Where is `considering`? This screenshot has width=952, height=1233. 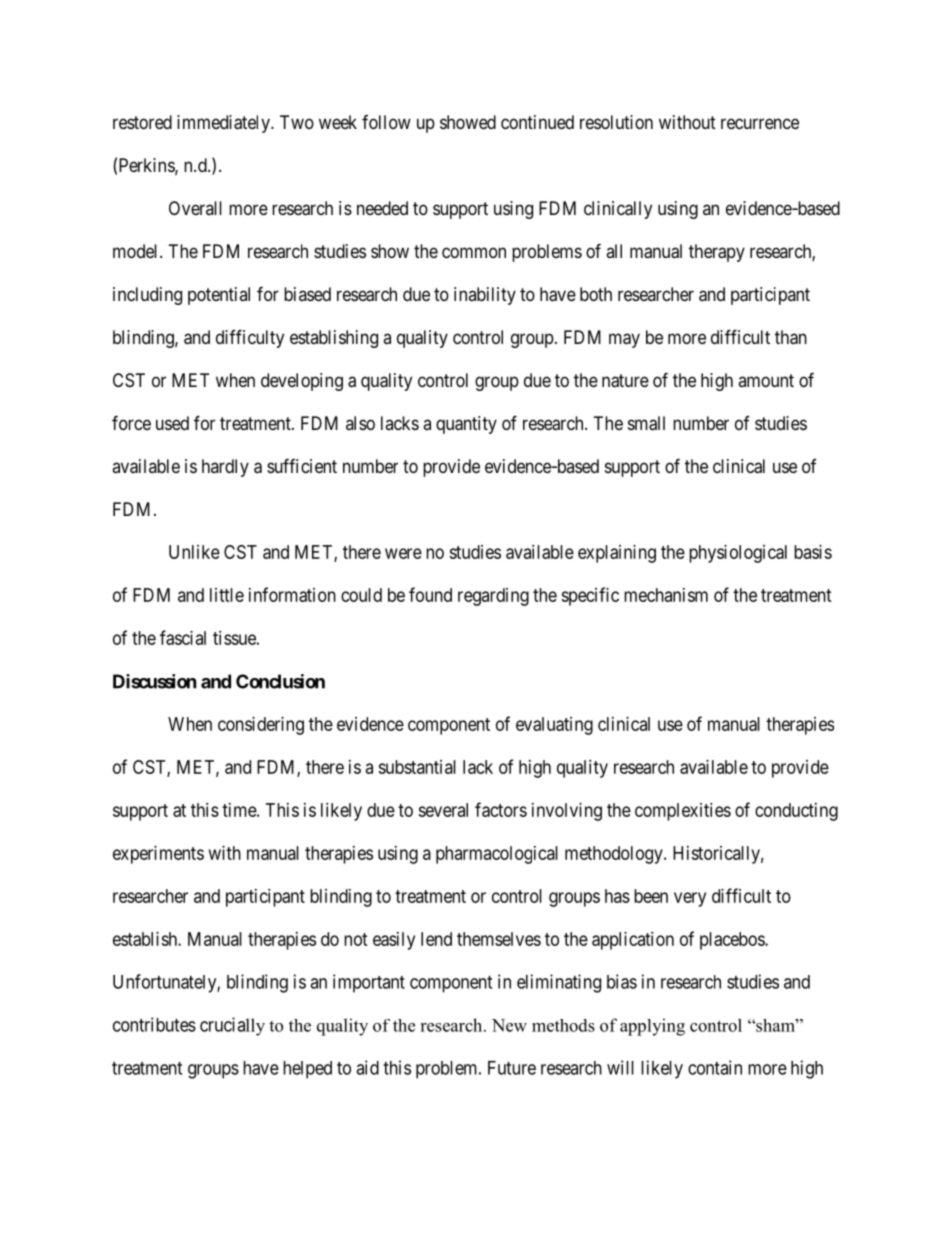 considering is located at coordinates (261, 726).
